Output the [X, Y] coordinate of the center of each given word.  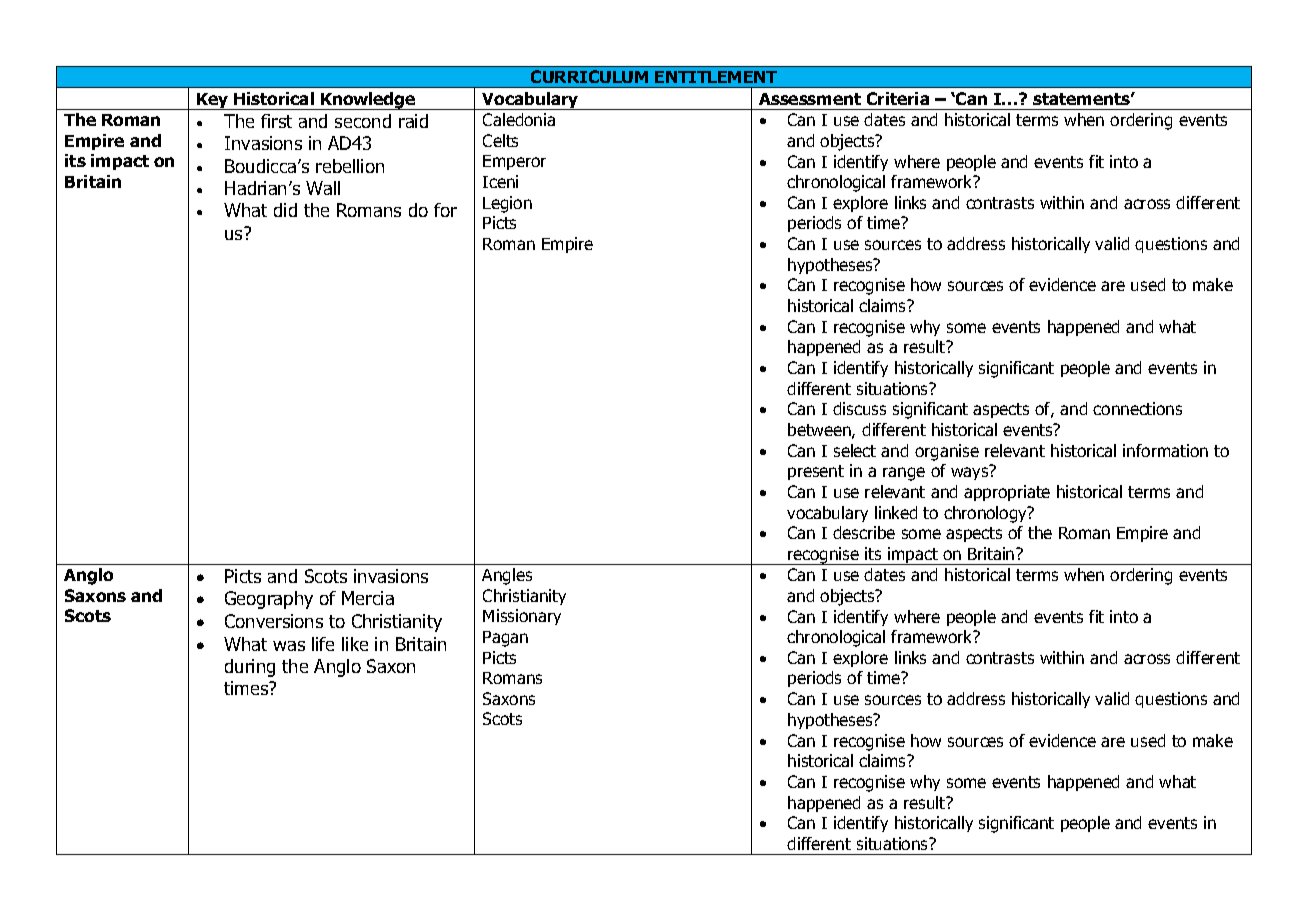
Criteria [898, 98]
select [855, 450]
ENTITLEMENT [716, 77]
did [285, 210]
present [816, 472]
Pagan [505, 639]
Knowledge [368, 101]
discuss [859, 408]
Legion [507, 204]
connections [1137, 408]
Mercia [368, 598]
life [323, 644]
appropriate [1007, 493]
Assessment [810, 99]
